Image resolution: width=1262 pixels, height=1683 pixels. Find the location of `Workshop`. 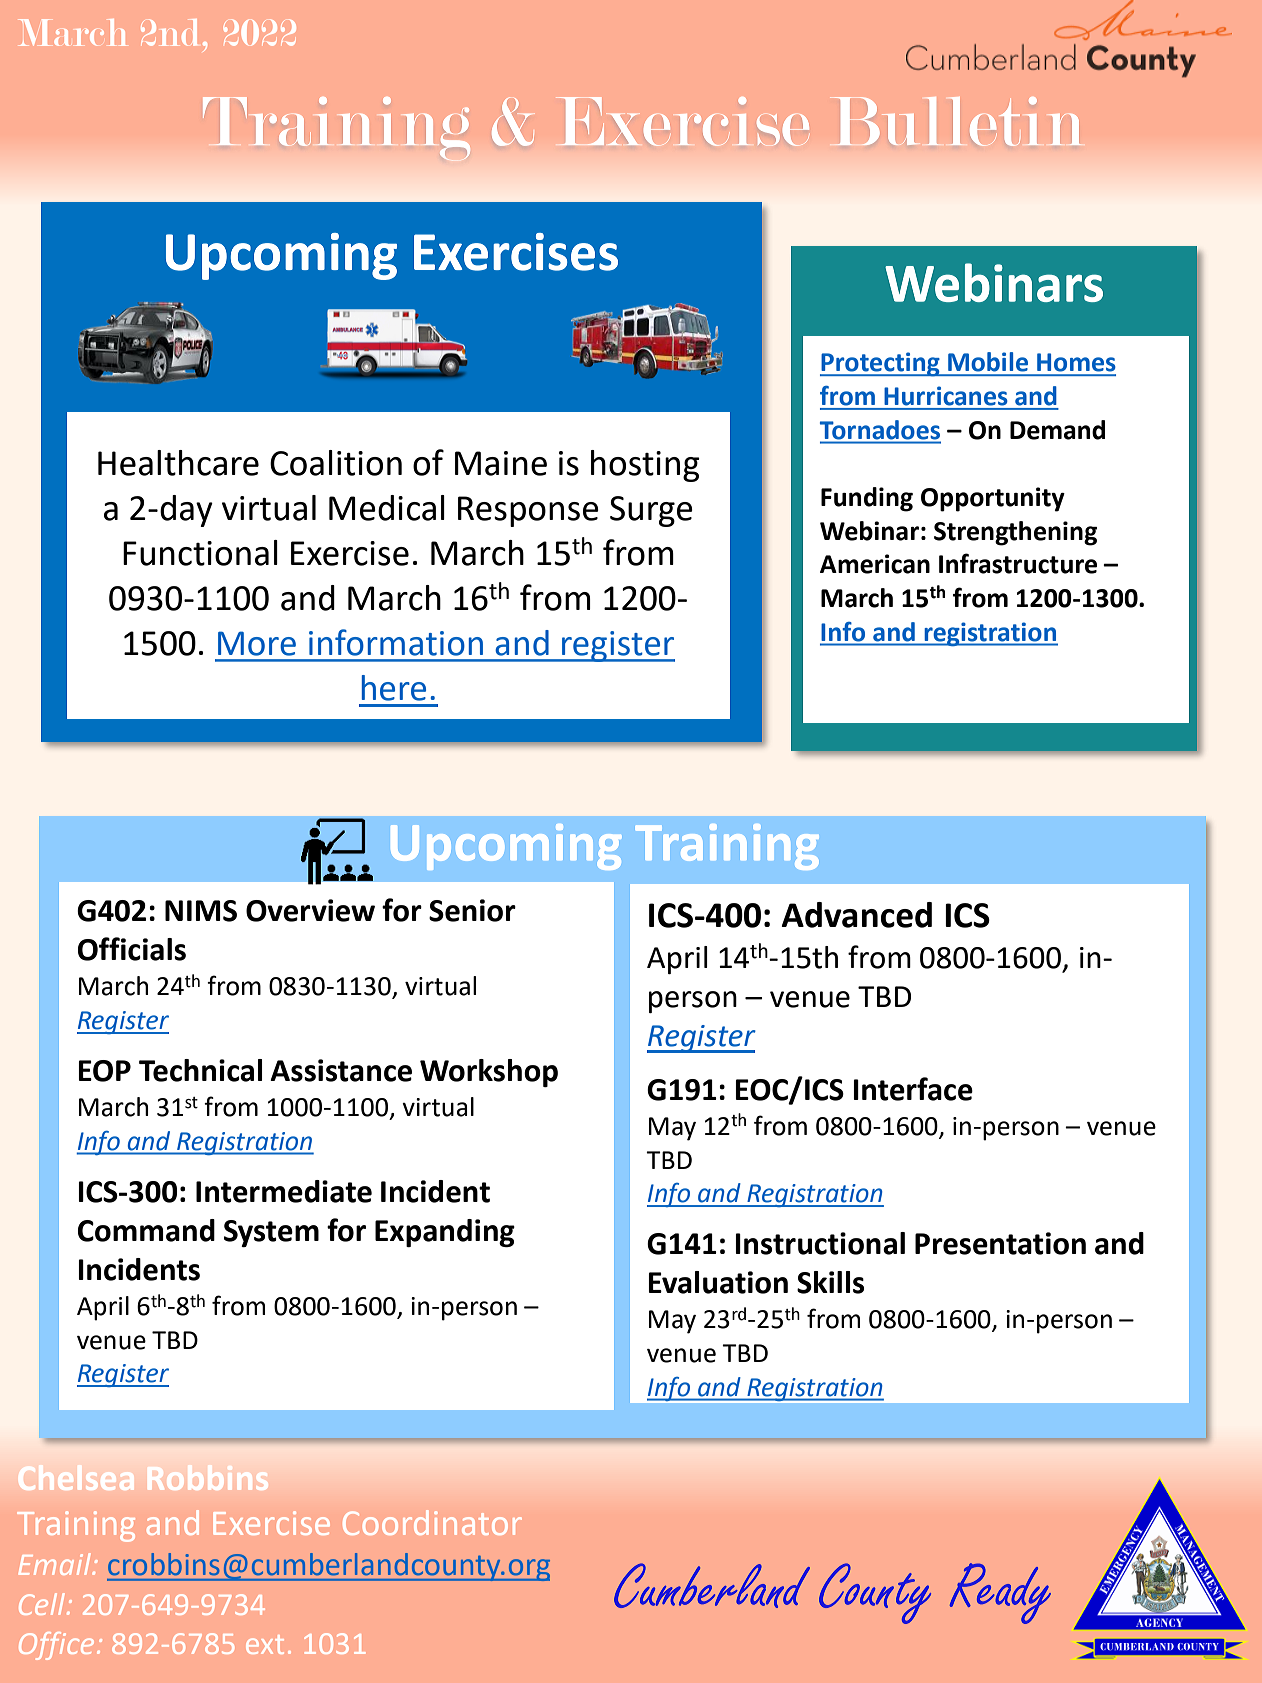

Workshop is located at coordinates (489, 1073).
